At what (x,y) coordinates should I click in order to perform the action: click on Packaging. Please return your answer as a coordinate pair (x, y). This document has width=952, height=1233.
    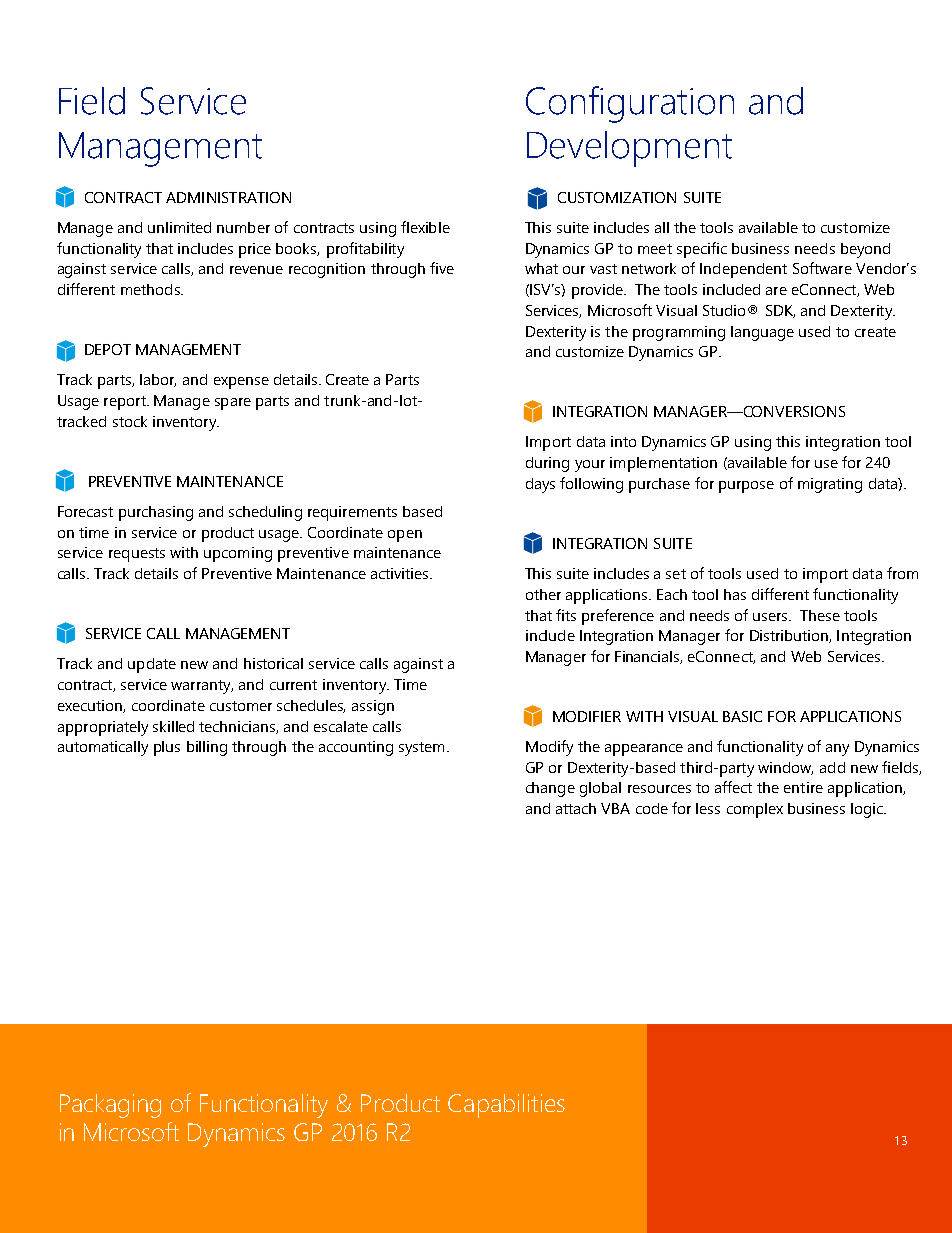
    Looking at the image, I should click on (110, 1106).
